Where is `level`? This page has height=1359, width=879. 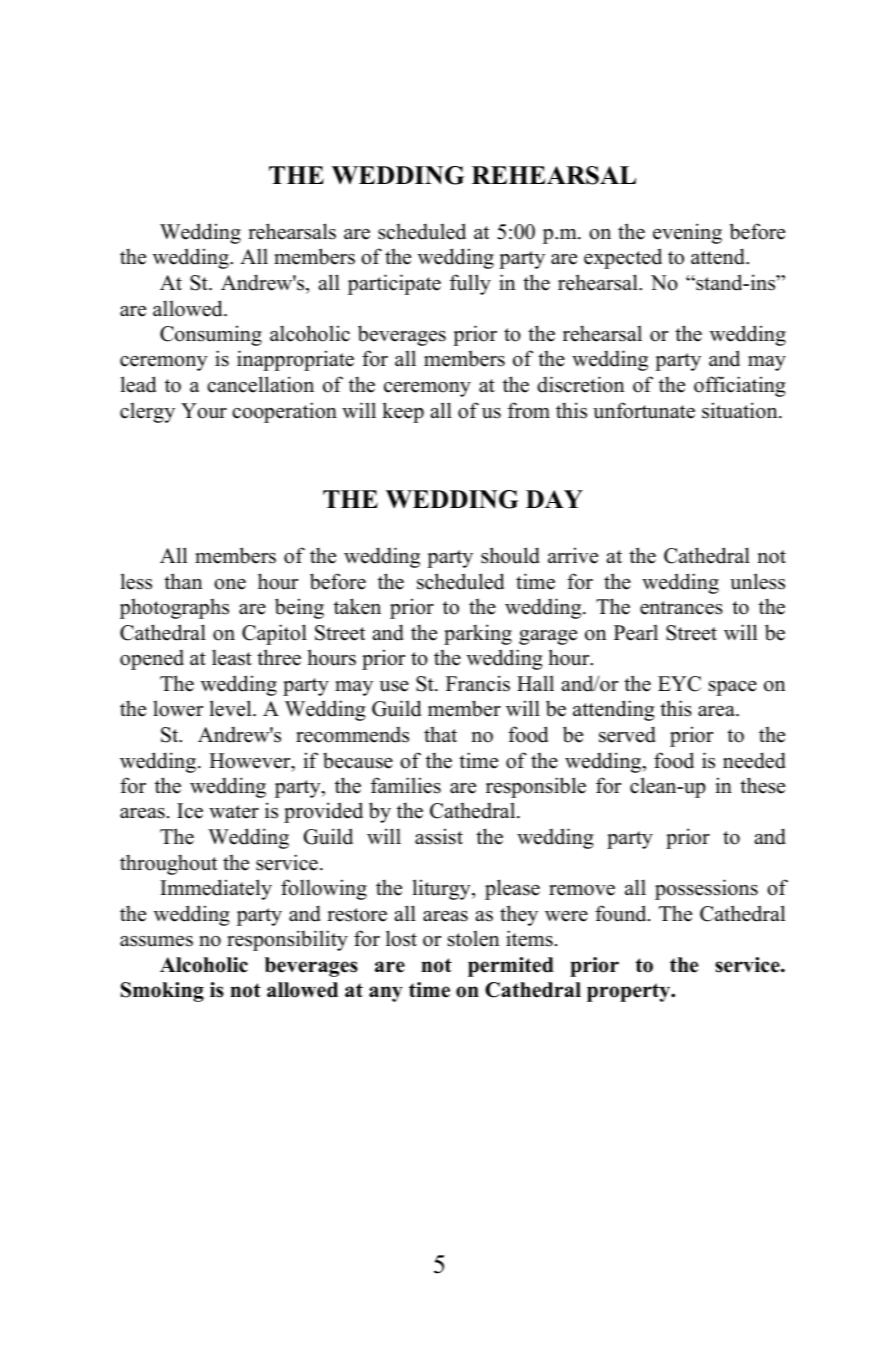 level is located at coordinates (232, 708).
